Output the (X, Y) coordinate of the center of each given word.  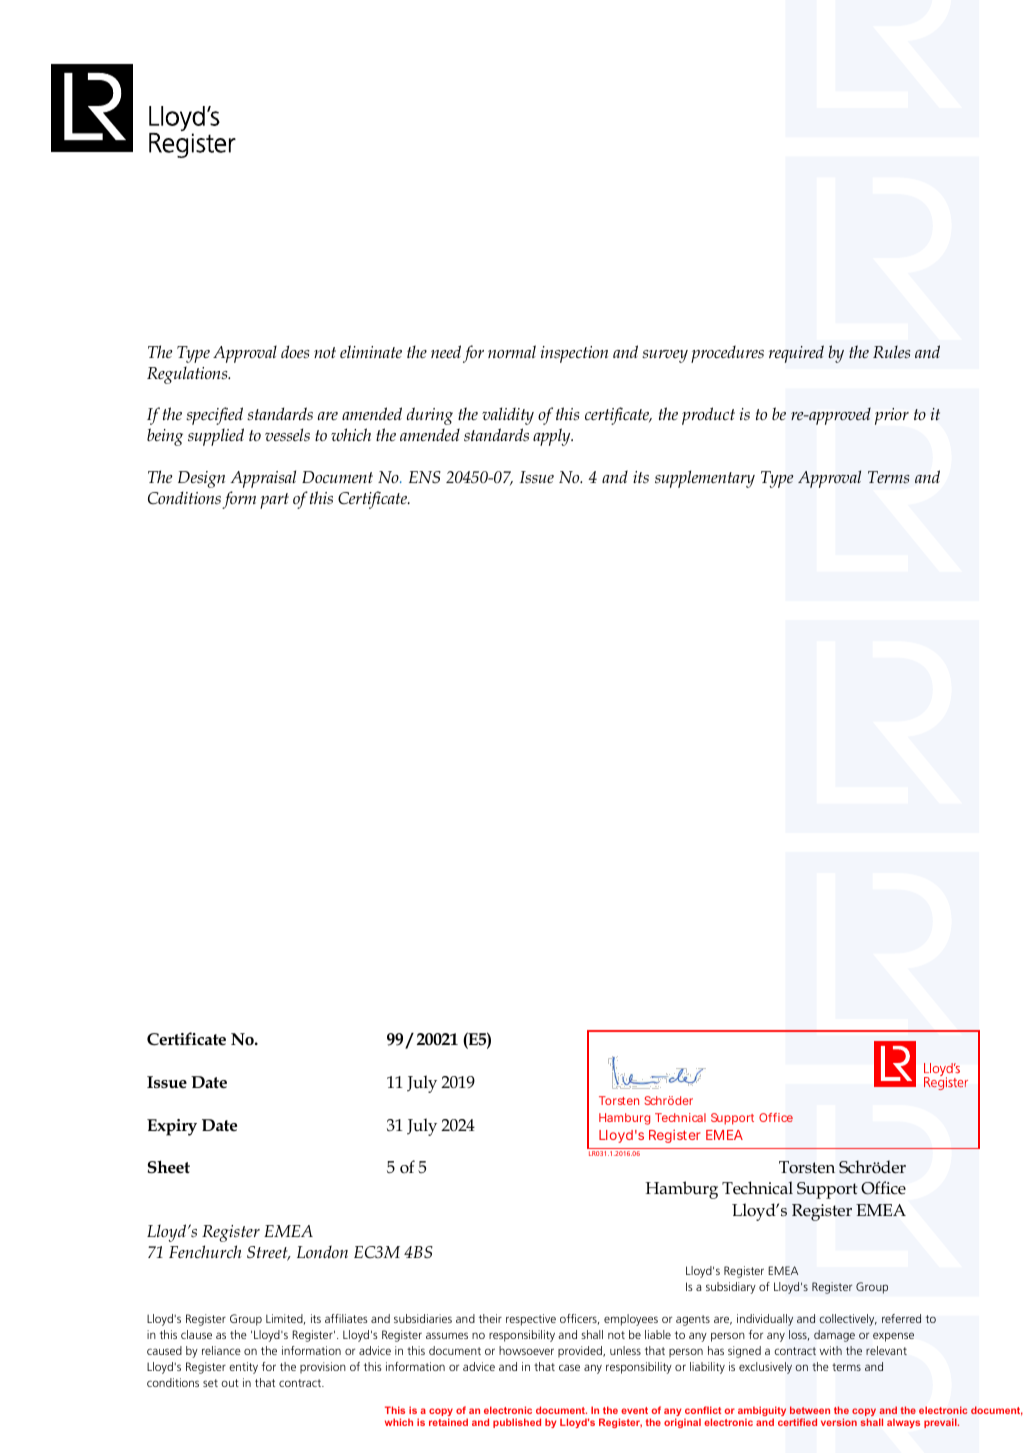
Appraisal (263, 479)
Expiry (172, 1127)
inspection (574, 354)
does (295, 352)
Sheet (169, 1167)
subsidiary (731, 1288)
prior (892, 416)
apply (553, 437)
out (230, 1383)
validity (508, 416)
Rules (891, 351)
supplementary (705, 479)
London (322, 1251)
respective (531, 1320)
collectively (848, 1320)
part (274, 501)
